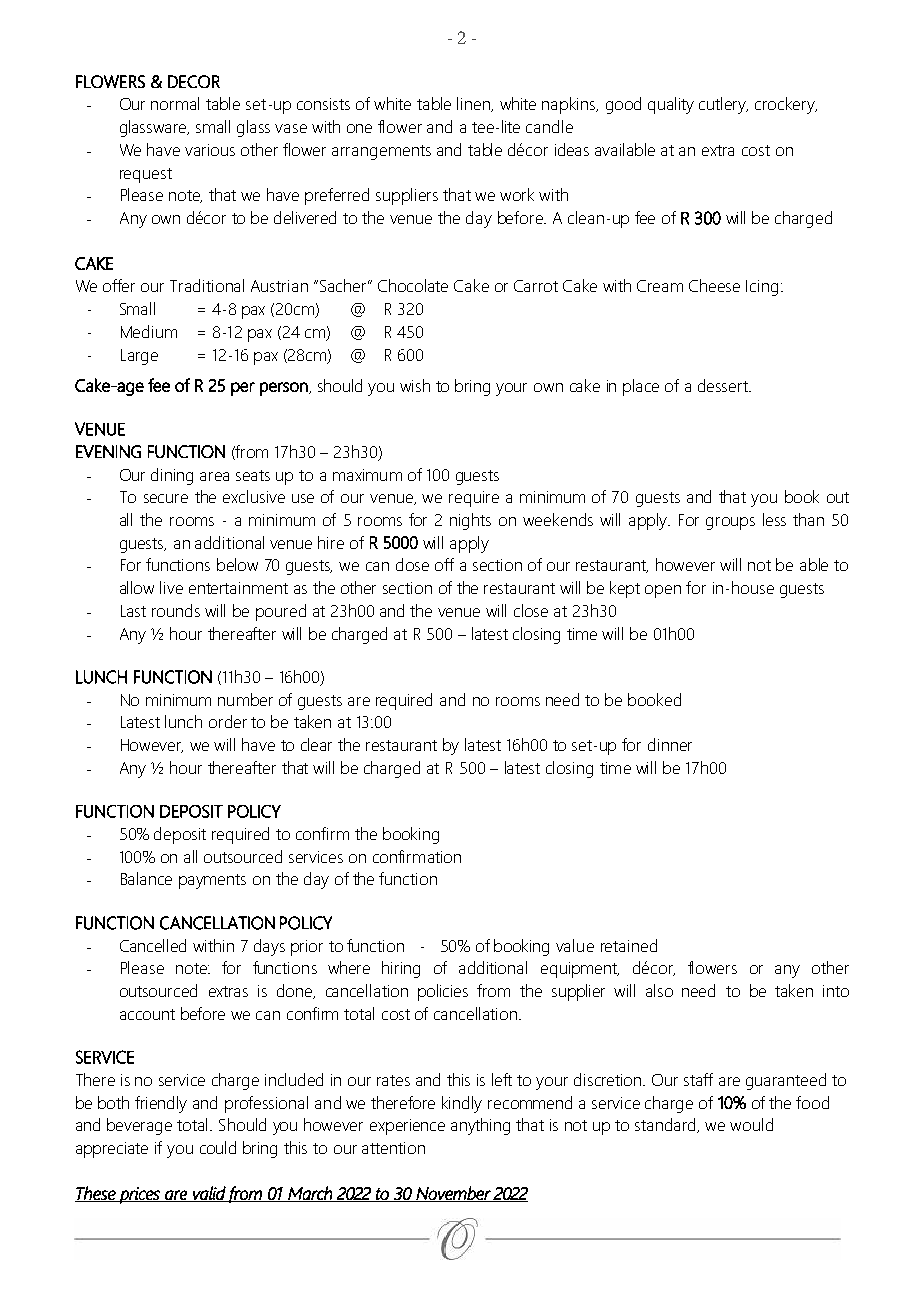  Describe the element at coordinates (453, 1194) in the screenshot. I see `November` at that location.
